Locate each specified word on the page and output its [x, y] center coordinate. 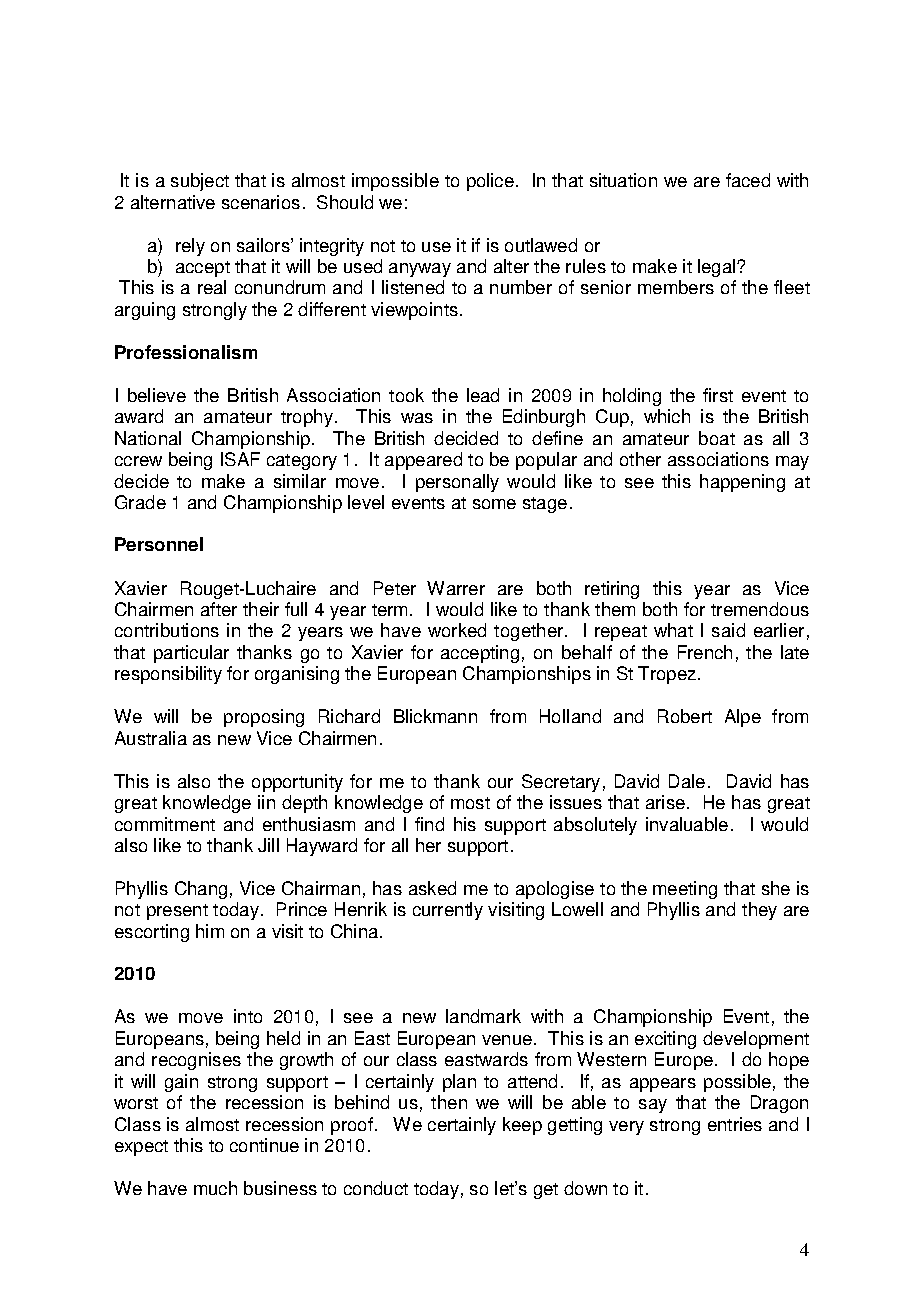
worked [457, 630]
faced [748, 180]
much [215, 1188]
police [490, 182]
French [705, 652]
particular [191, 654]
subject [200, 182]
